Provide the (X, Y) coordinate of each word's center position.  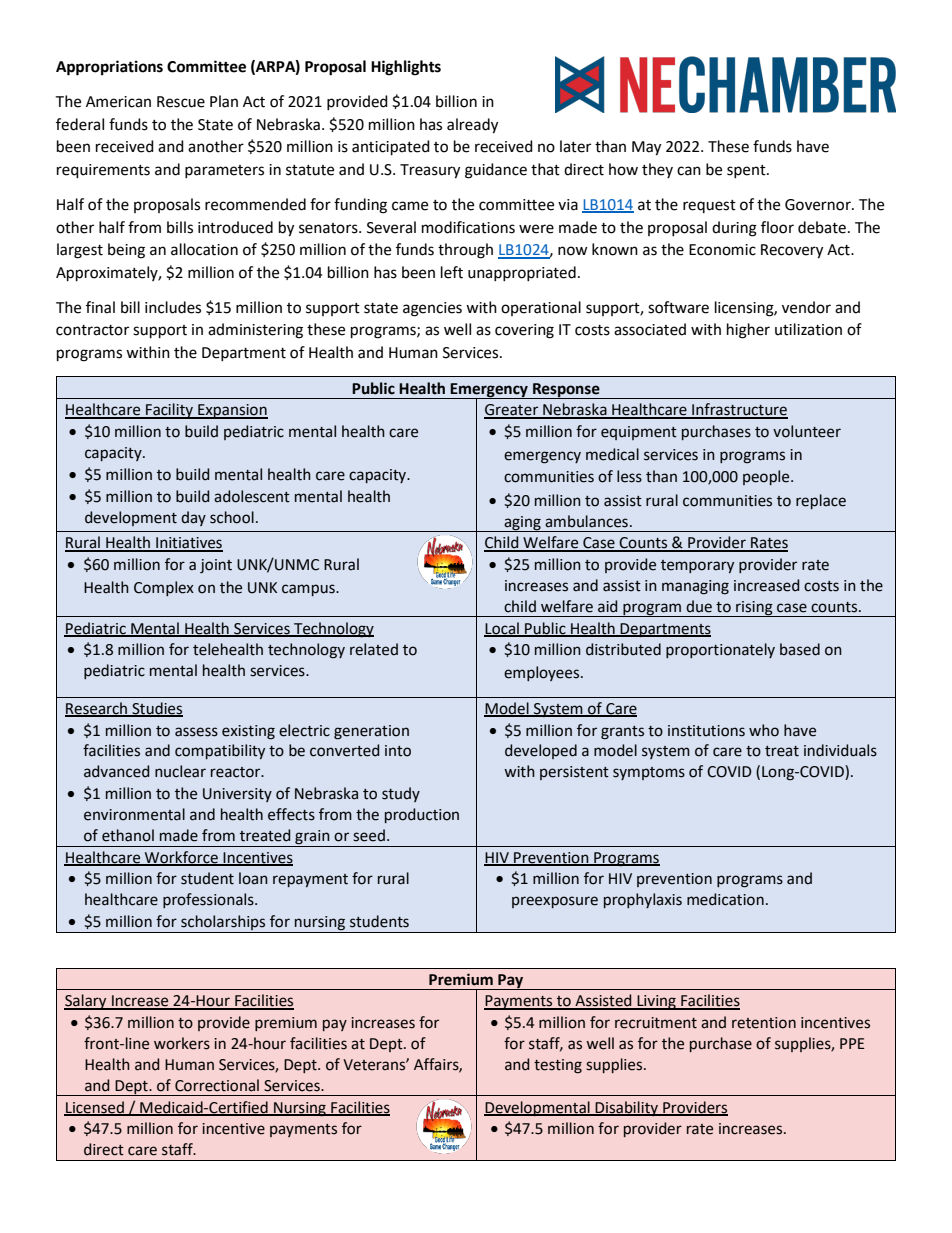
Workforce (181, 858)
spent (747, 171)
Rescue (181, 102)
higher (748, 331)
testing (558, 1066)
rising (754, 609)
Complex (164, 588)
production (422, 815)
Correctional (217, 1085)
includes (173, 307)
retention (764, 1023)
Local (502, 629)
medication (725, 899)
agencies (432, 309)
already (472, 126)
